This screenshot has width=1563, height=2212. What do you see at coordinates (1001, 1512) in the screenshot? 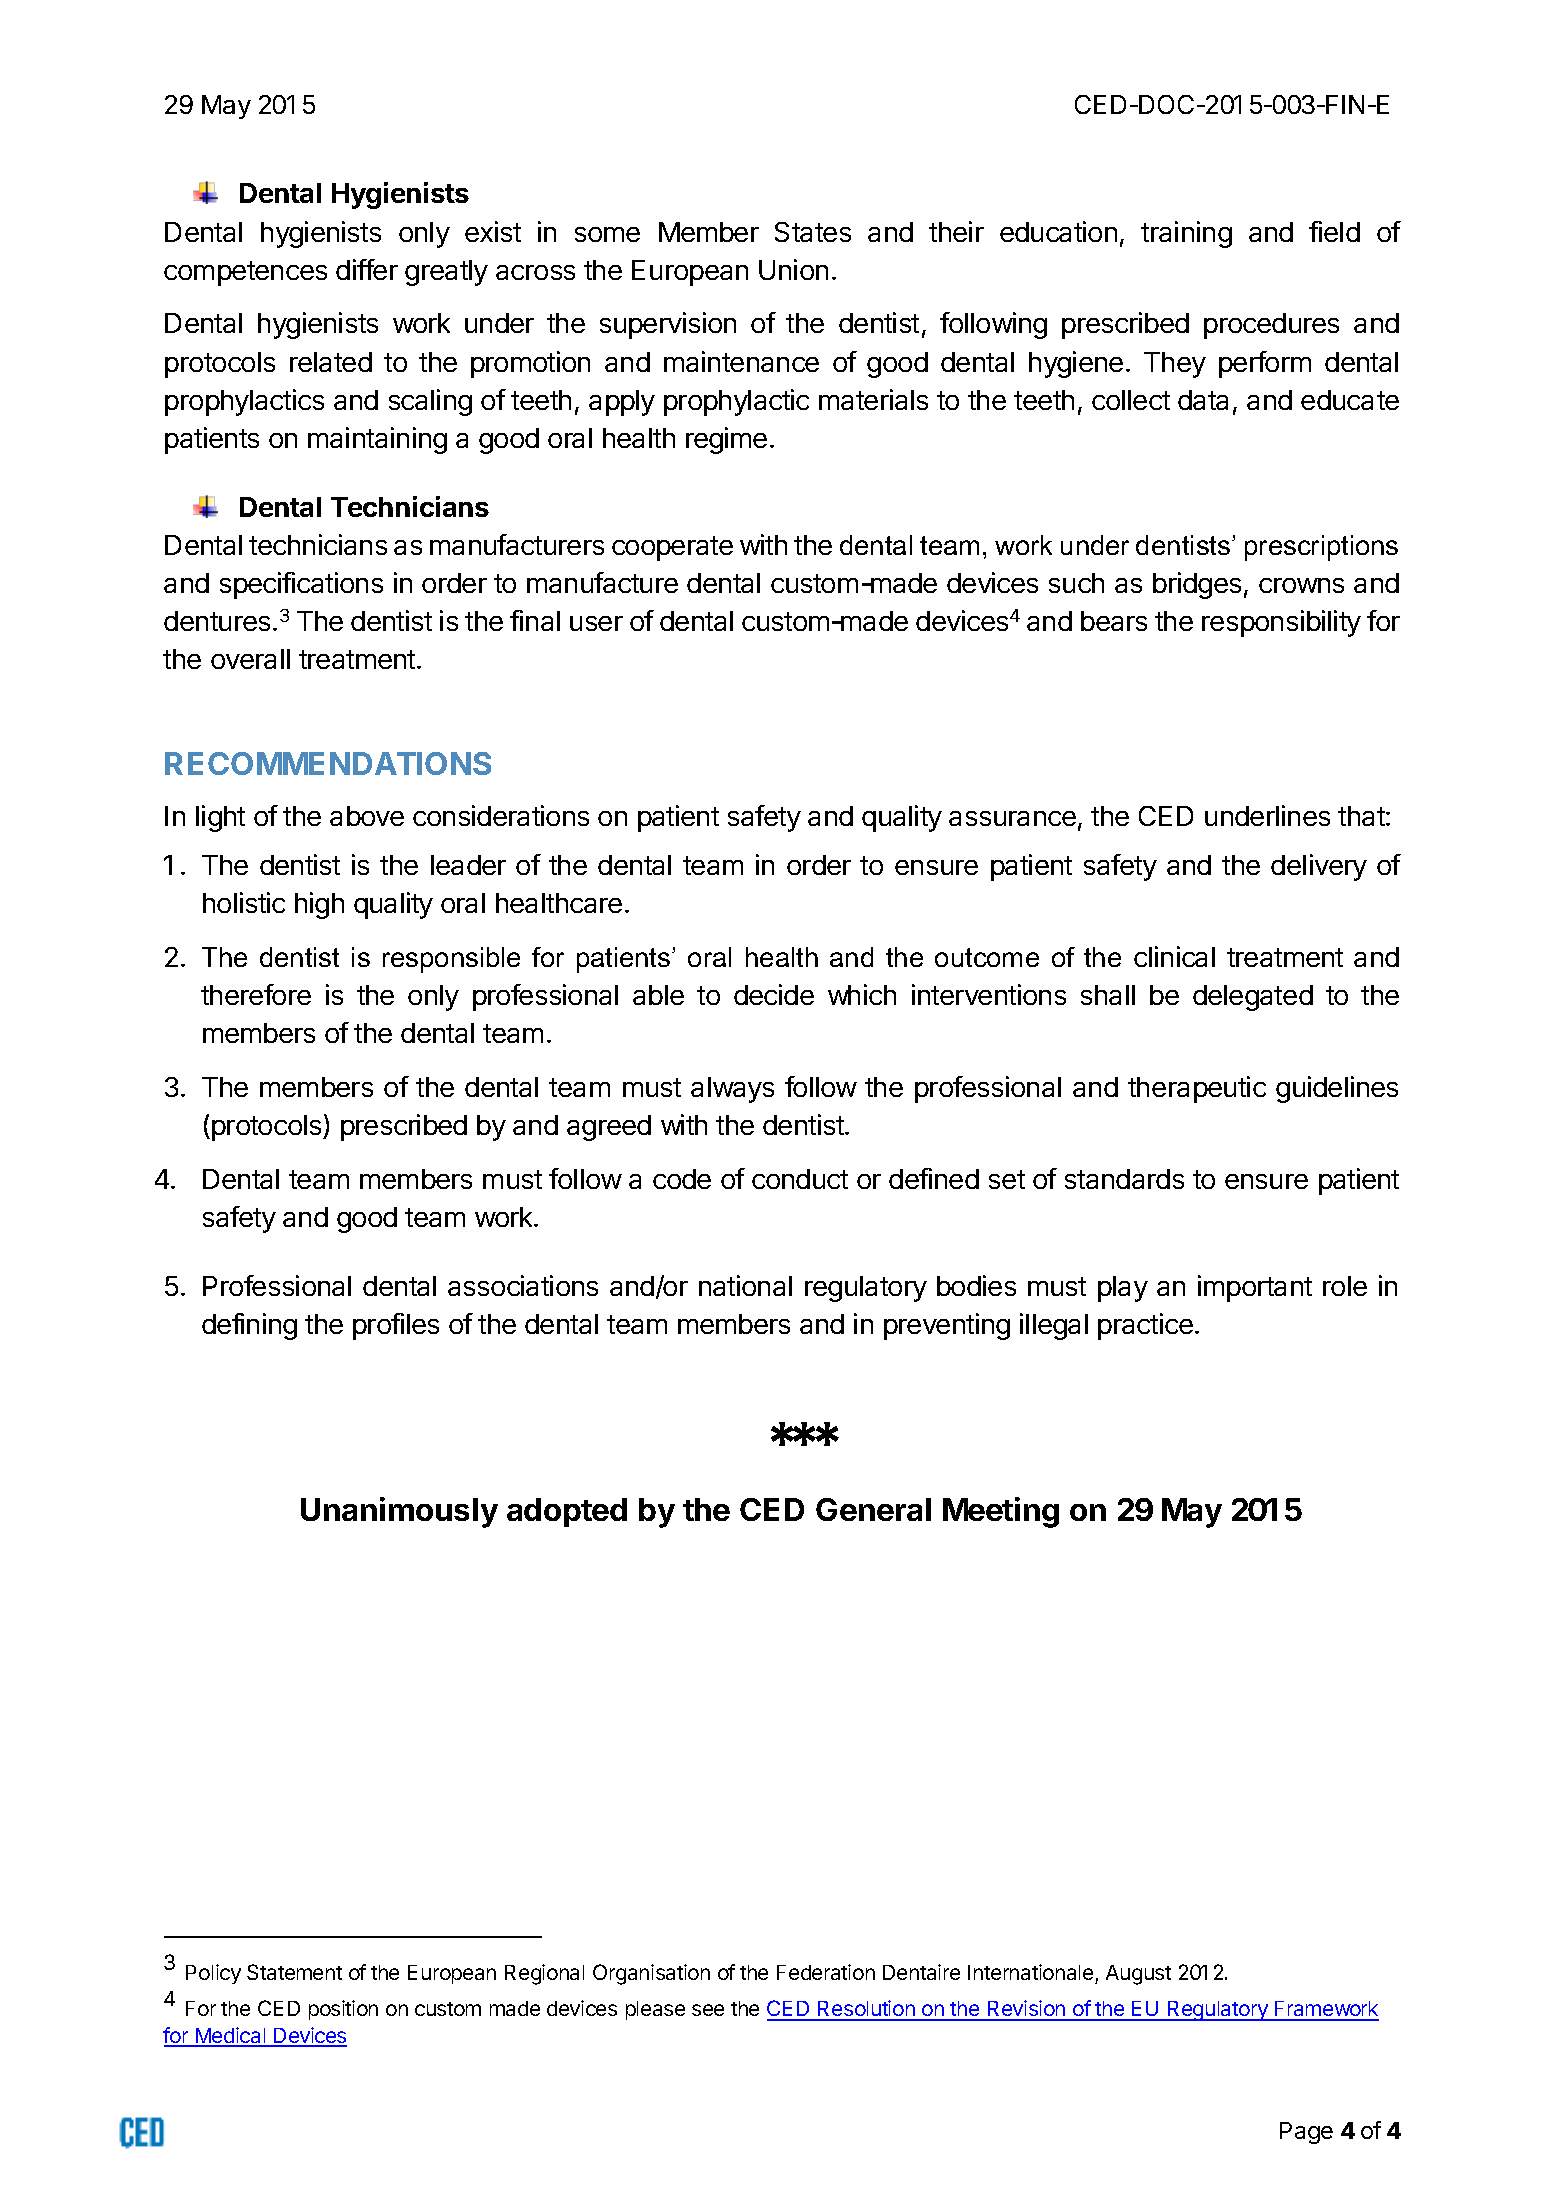
I see `Meeting` at bounding box center [1001, 1512].
